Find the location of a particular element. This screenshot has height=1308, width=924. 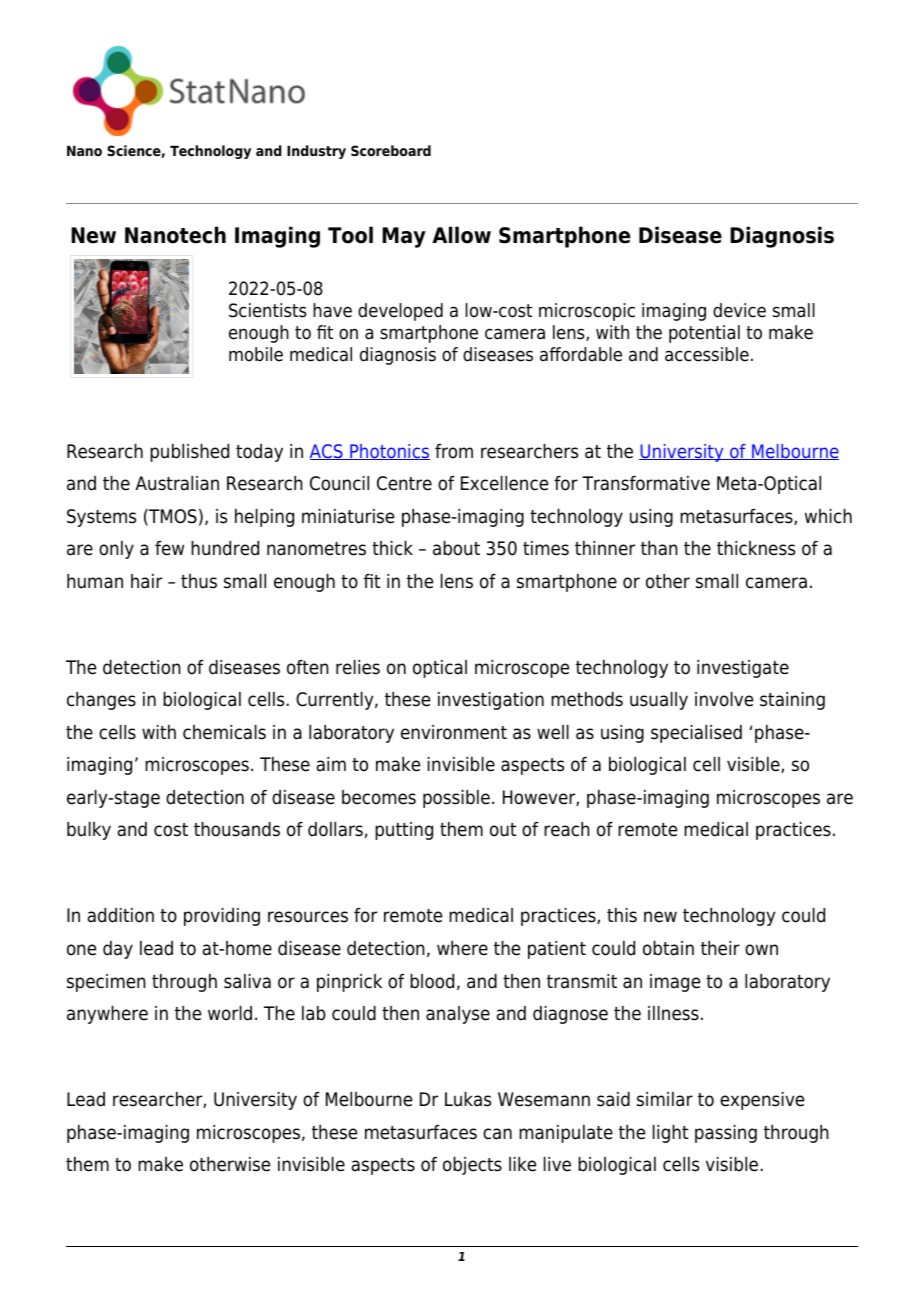

Allow is located at coordinates (461, 235).
